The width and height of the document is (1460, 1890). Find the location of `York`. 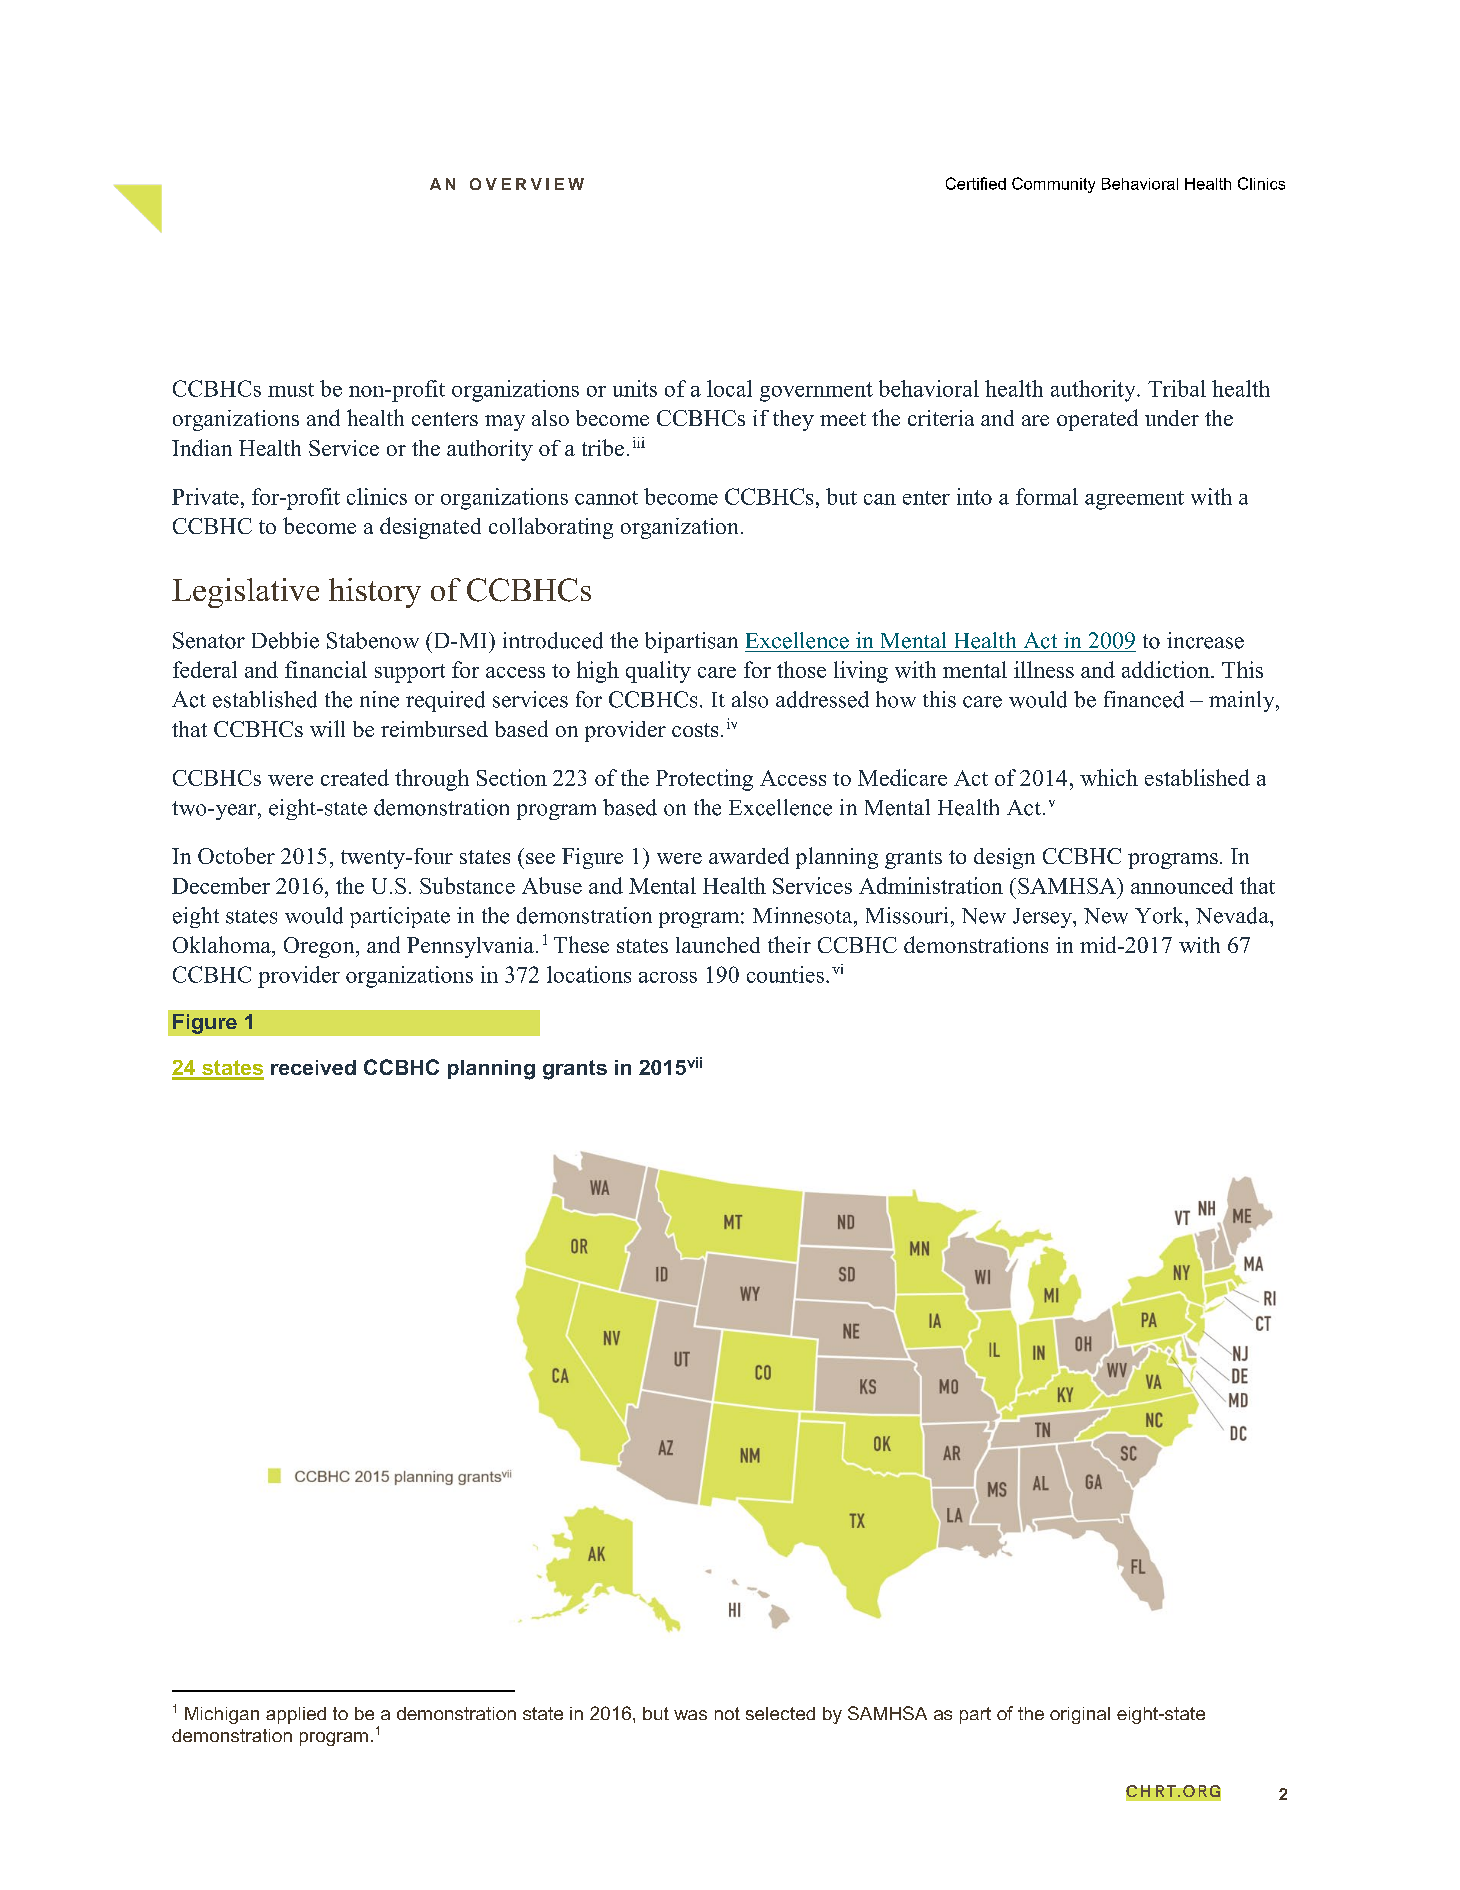

York is located at coordinates (1160, 915).
